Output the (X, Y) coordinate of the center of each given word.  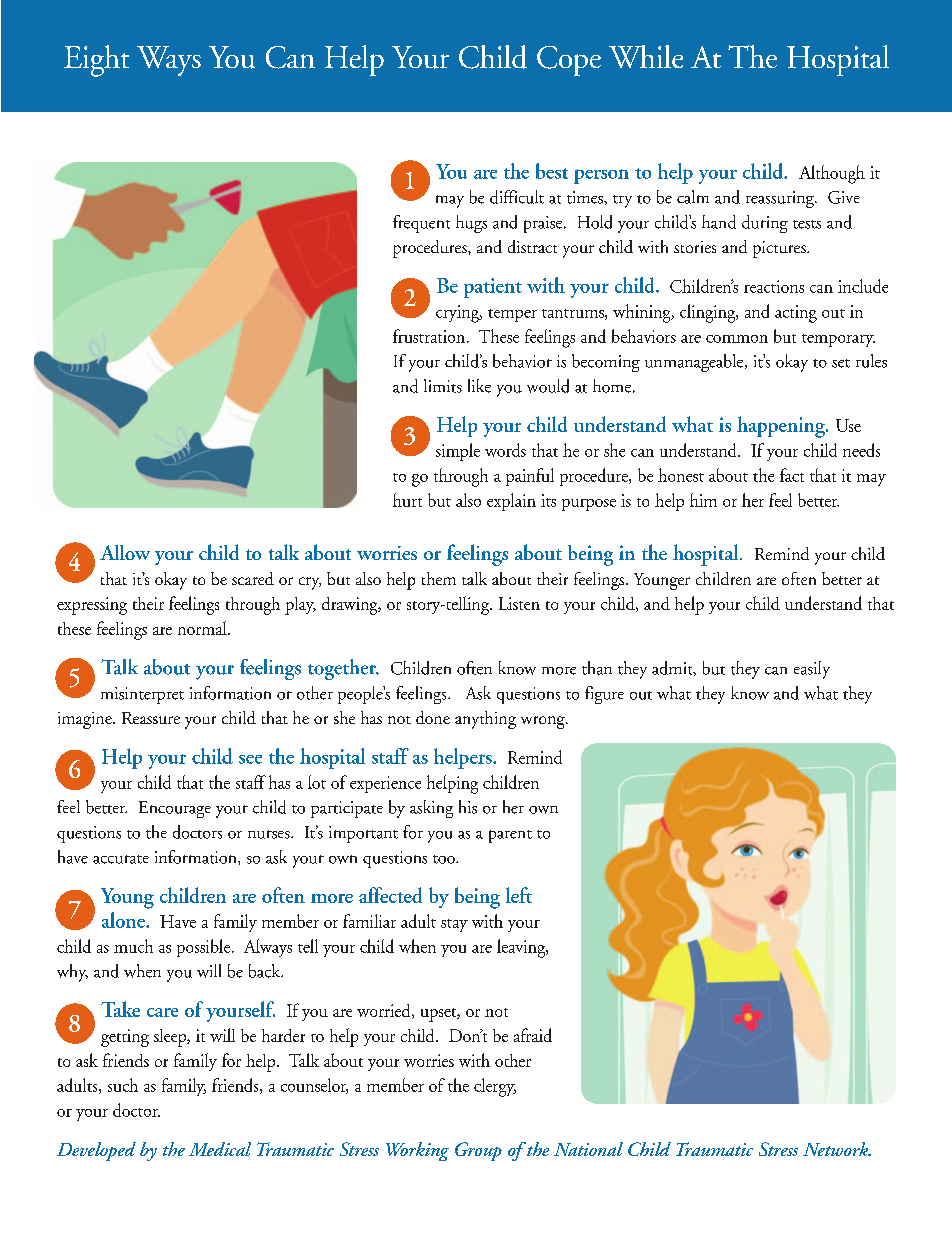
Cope (569, 61)
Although (832, 174)
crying (458, 314)
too (445, 859)
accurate (121, 859)
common (737, 339)
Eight (96, 61)
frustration (430, 336)
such (123, 1085)
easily (812, 670)
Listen (519, 603)
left (519, 895)
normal (203, 628)
